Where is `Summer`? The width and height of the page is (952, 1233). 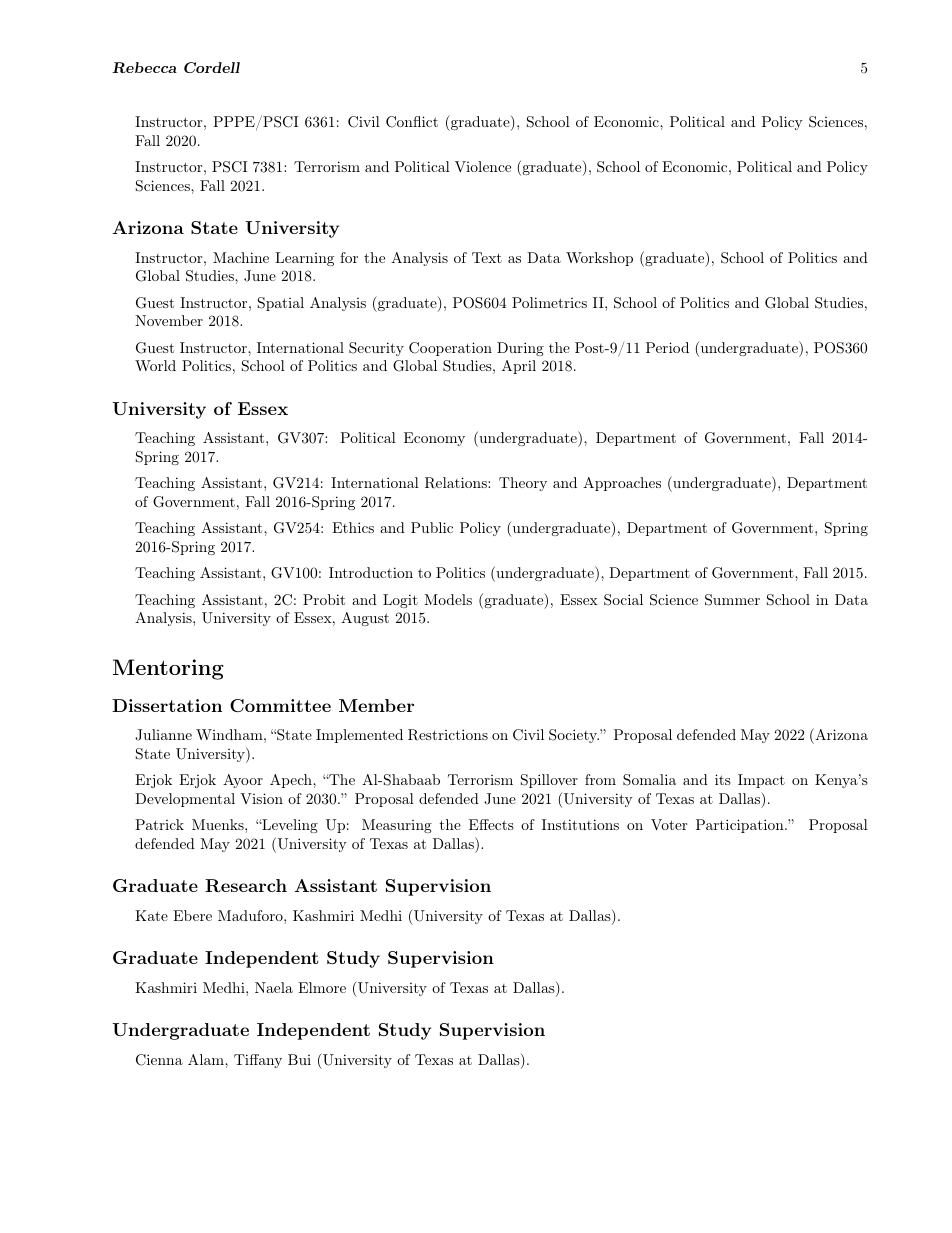
Summer is located at coordinates (732, 600).
